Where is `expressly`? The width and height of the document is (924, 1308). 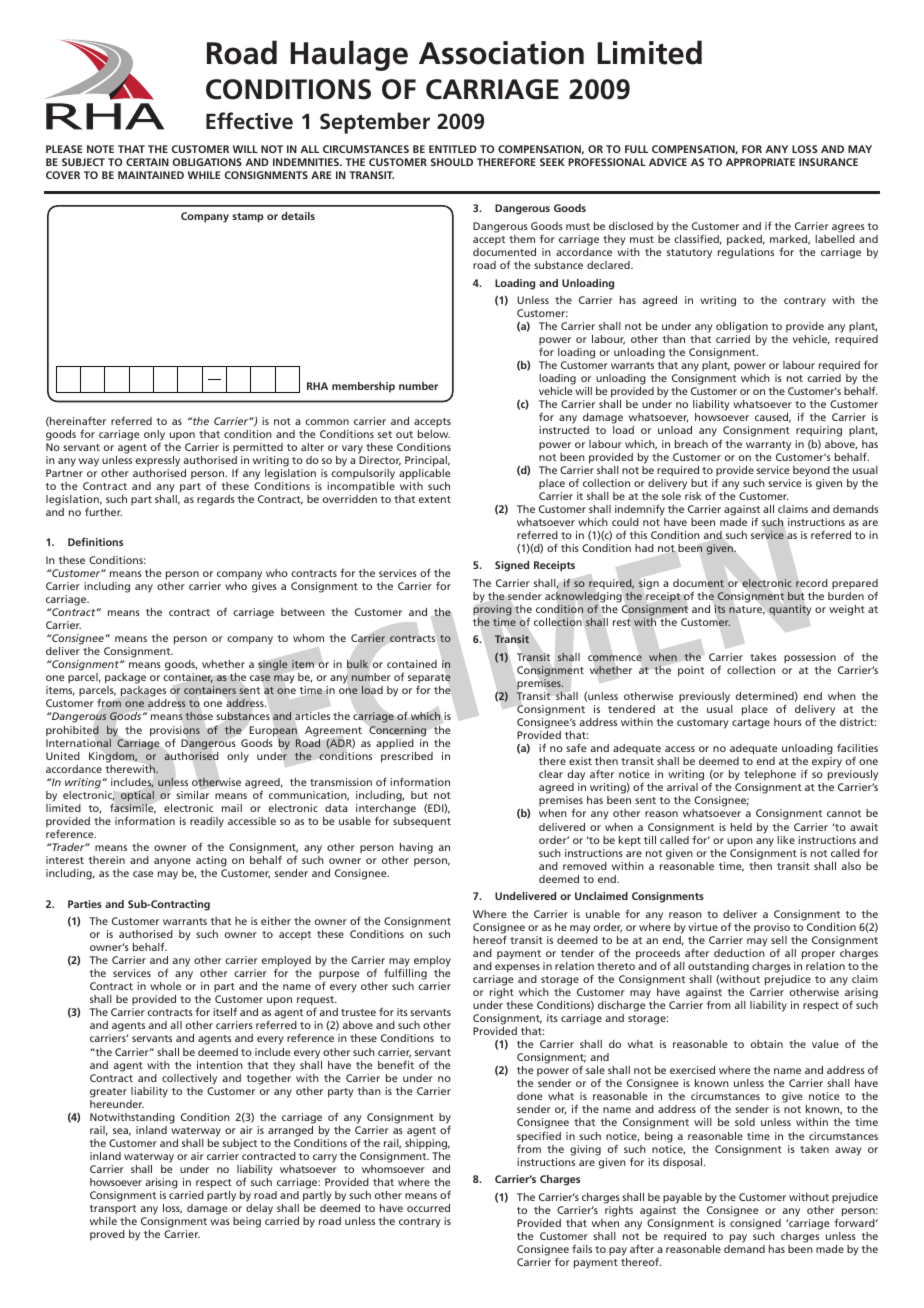 expressly is located at coordinates (158, 461).
